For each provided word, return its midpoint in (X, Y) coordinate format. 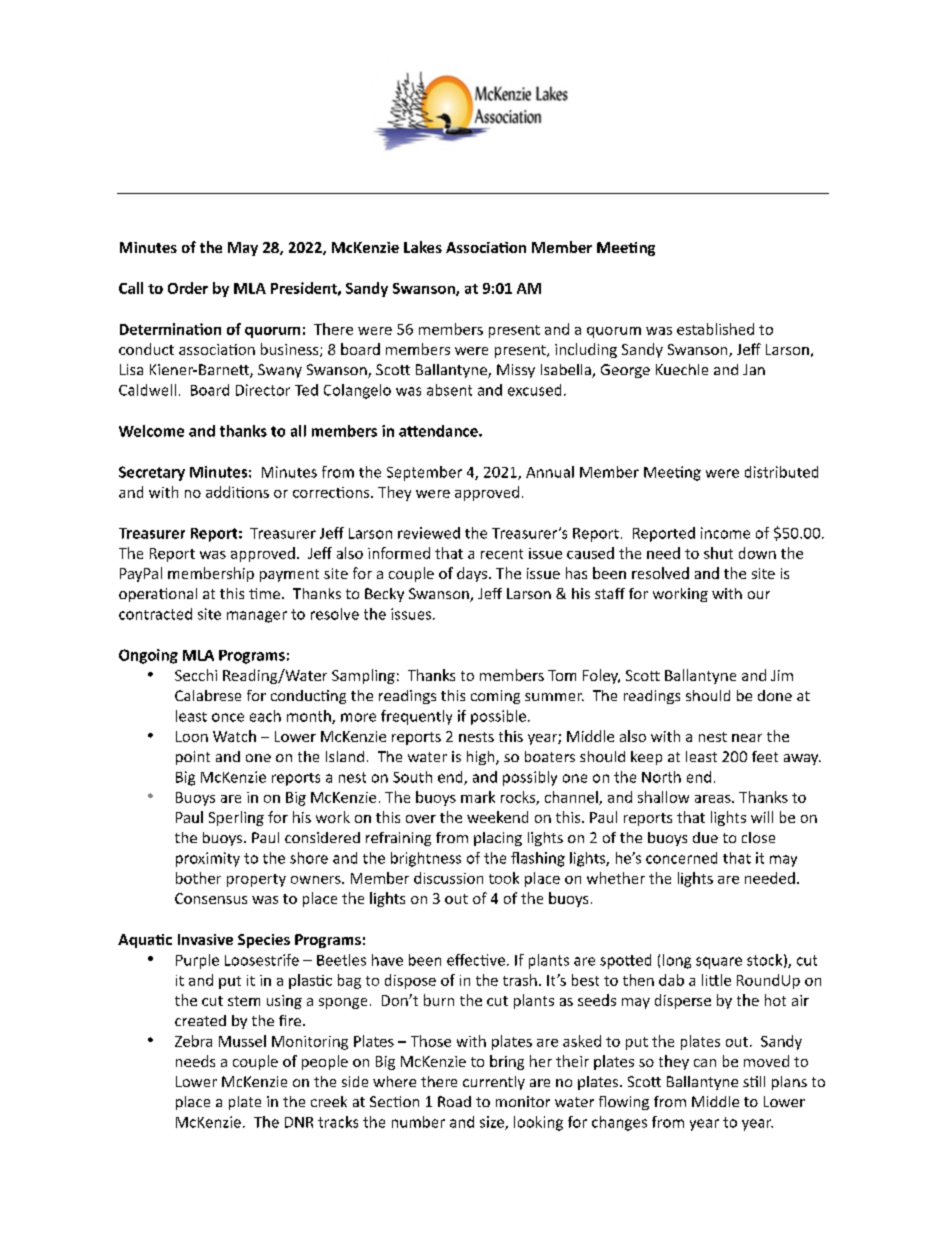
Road (454, 1101)
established (715, 329)
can (705, 1063)
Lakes (423, 247)
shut (718, 553)
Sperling (236, 818)
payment (289, 575)
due (705, 837)
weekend (497, 817)
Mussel (242, 1041)
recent (502, 554)
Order (188, 288)
